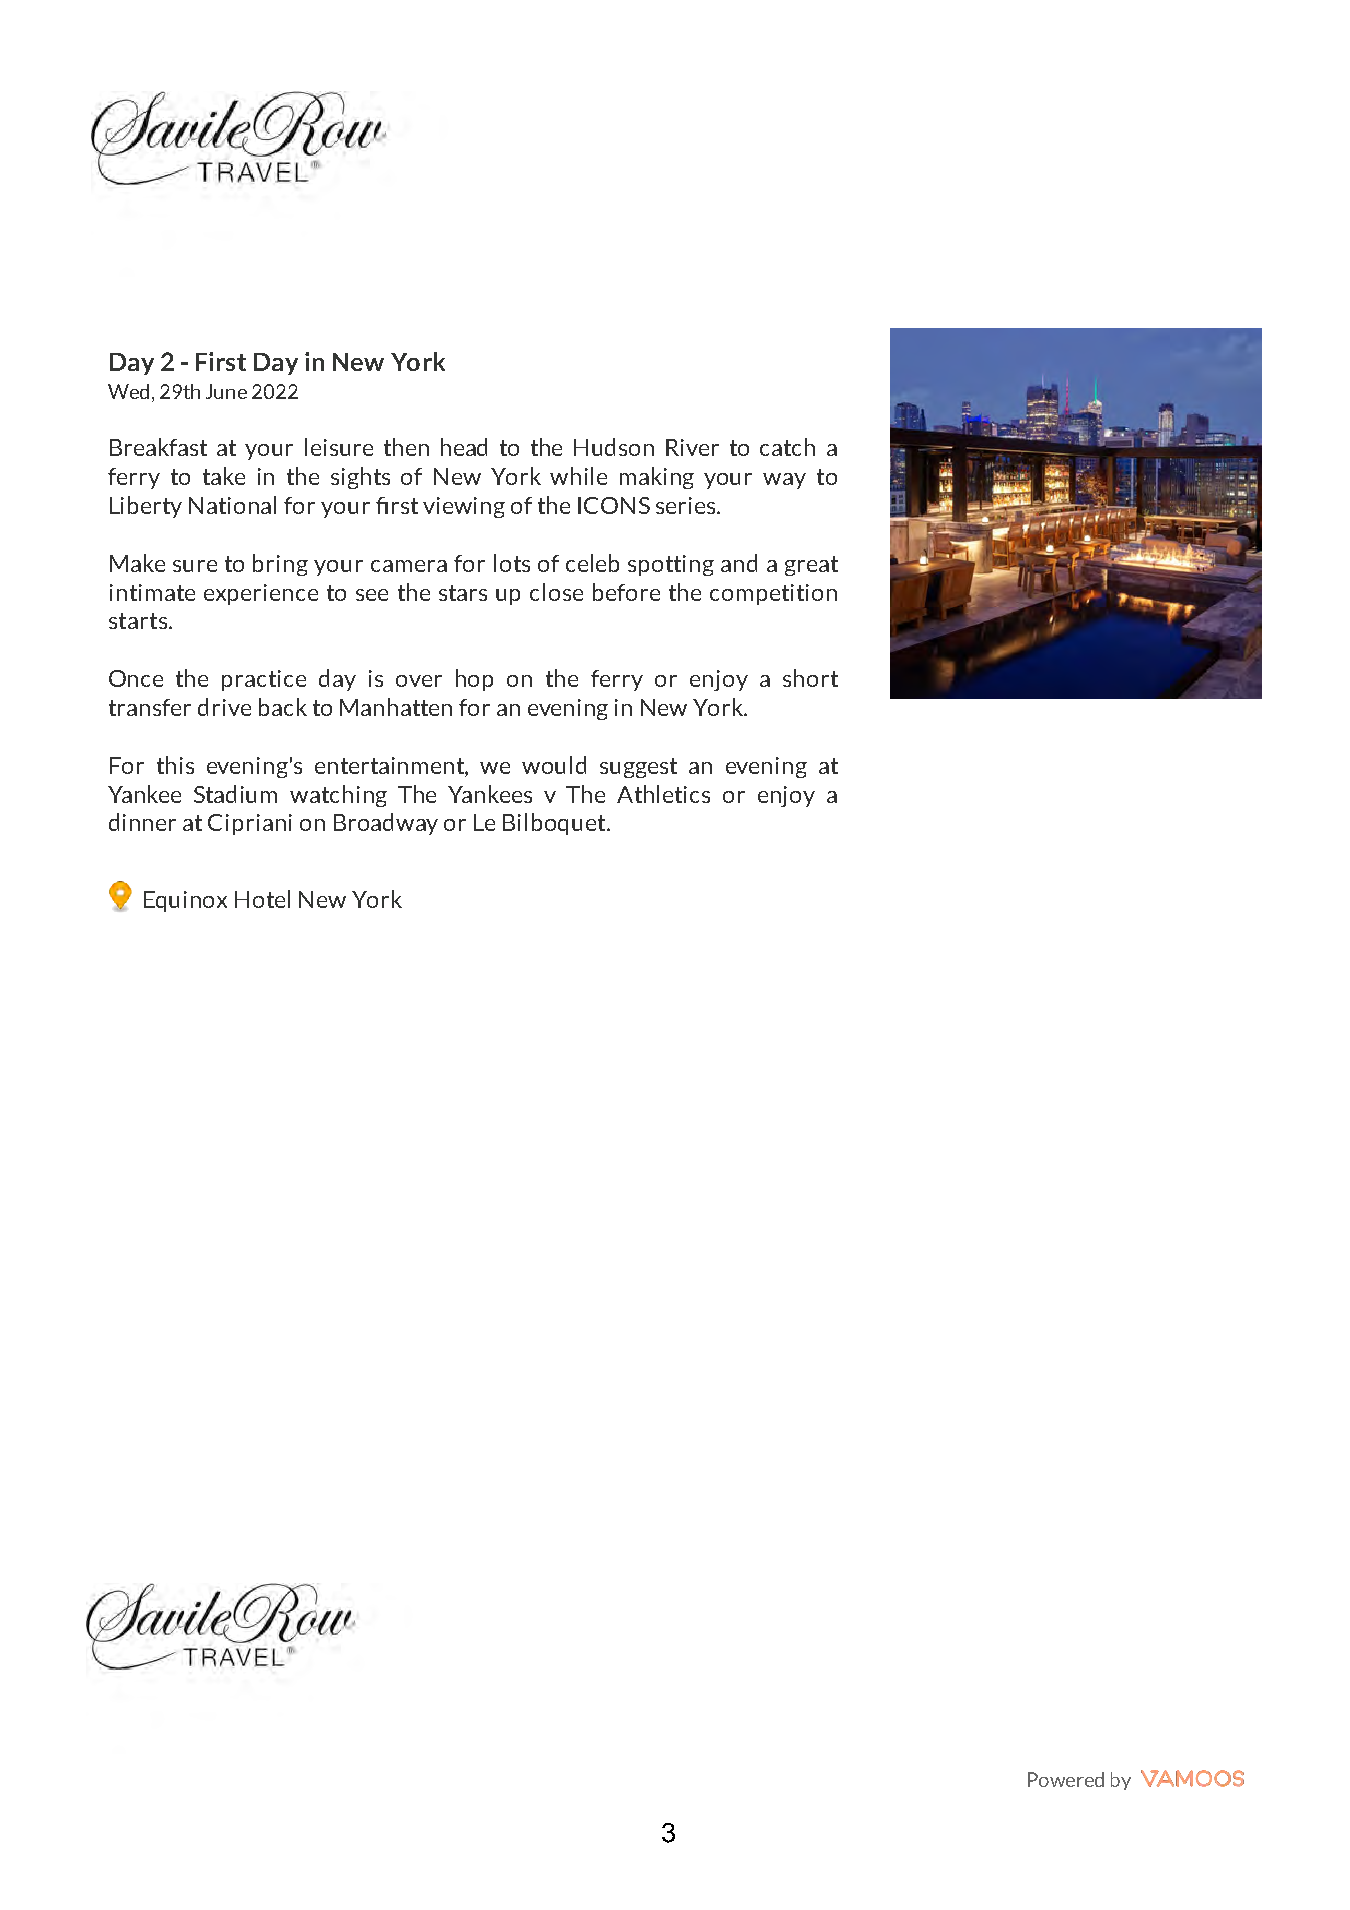 Image resolution: width=1350 pixels, height=1910 pixels. Describe the element at coordinates (1066, 1779) in the screenshot. I see `Powered` at that location.
